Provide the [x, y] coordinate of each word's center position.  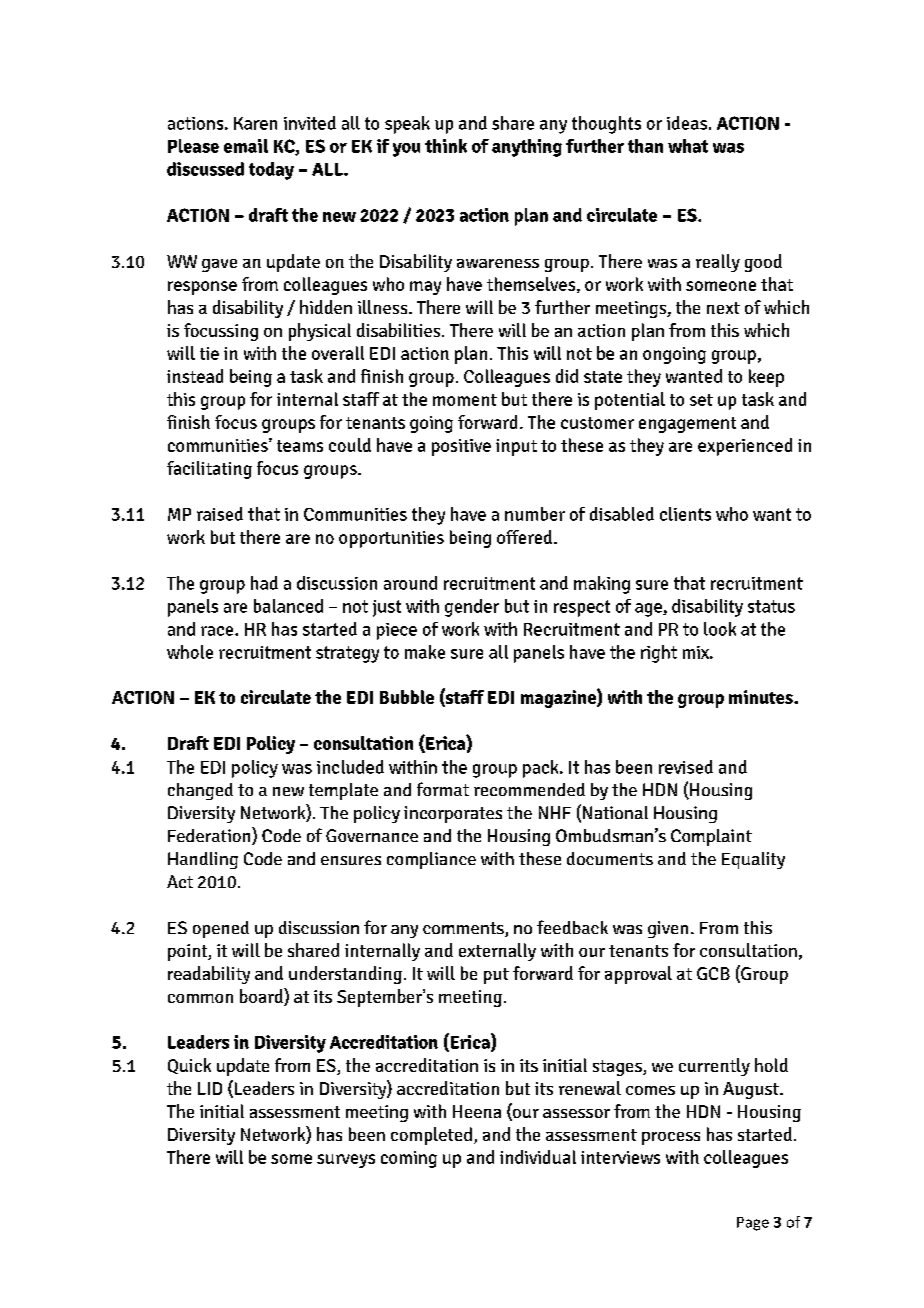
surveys [346, 1161]
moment [465, 400]
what [688, 146]
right [659, 654]
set [701, 400]
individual [538, 1157]
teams [300, 446]
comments [464, 929]
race [218, 631]
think [446, 146]
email [246, 146]
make [425, 652]
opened [221, 929]
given [668, 929]
